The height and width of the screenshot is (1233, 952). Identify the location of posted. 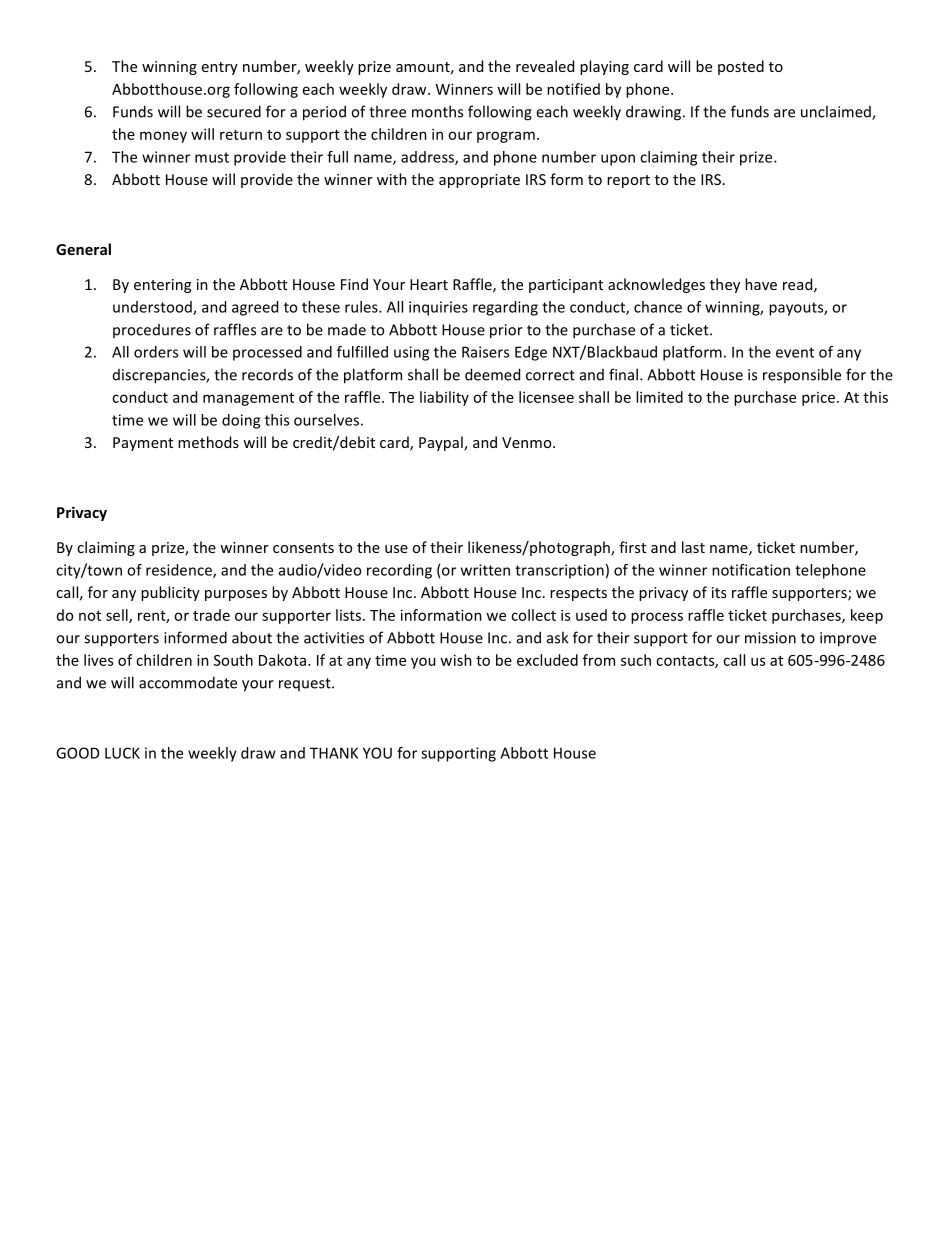
(741, 67).
